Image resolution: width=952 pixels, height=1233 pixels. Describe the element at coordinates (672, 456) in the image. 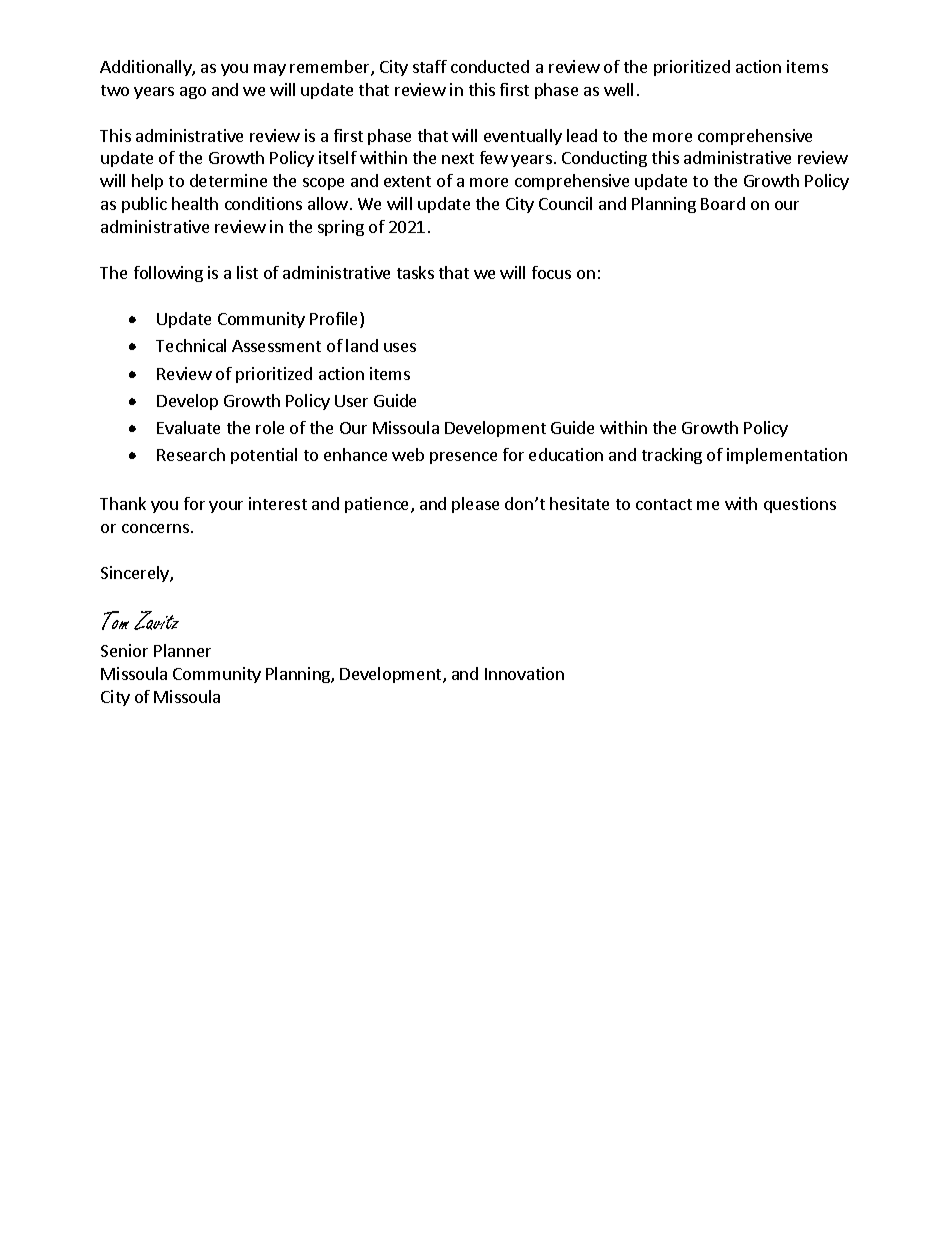

I see `tracking` at that location.
